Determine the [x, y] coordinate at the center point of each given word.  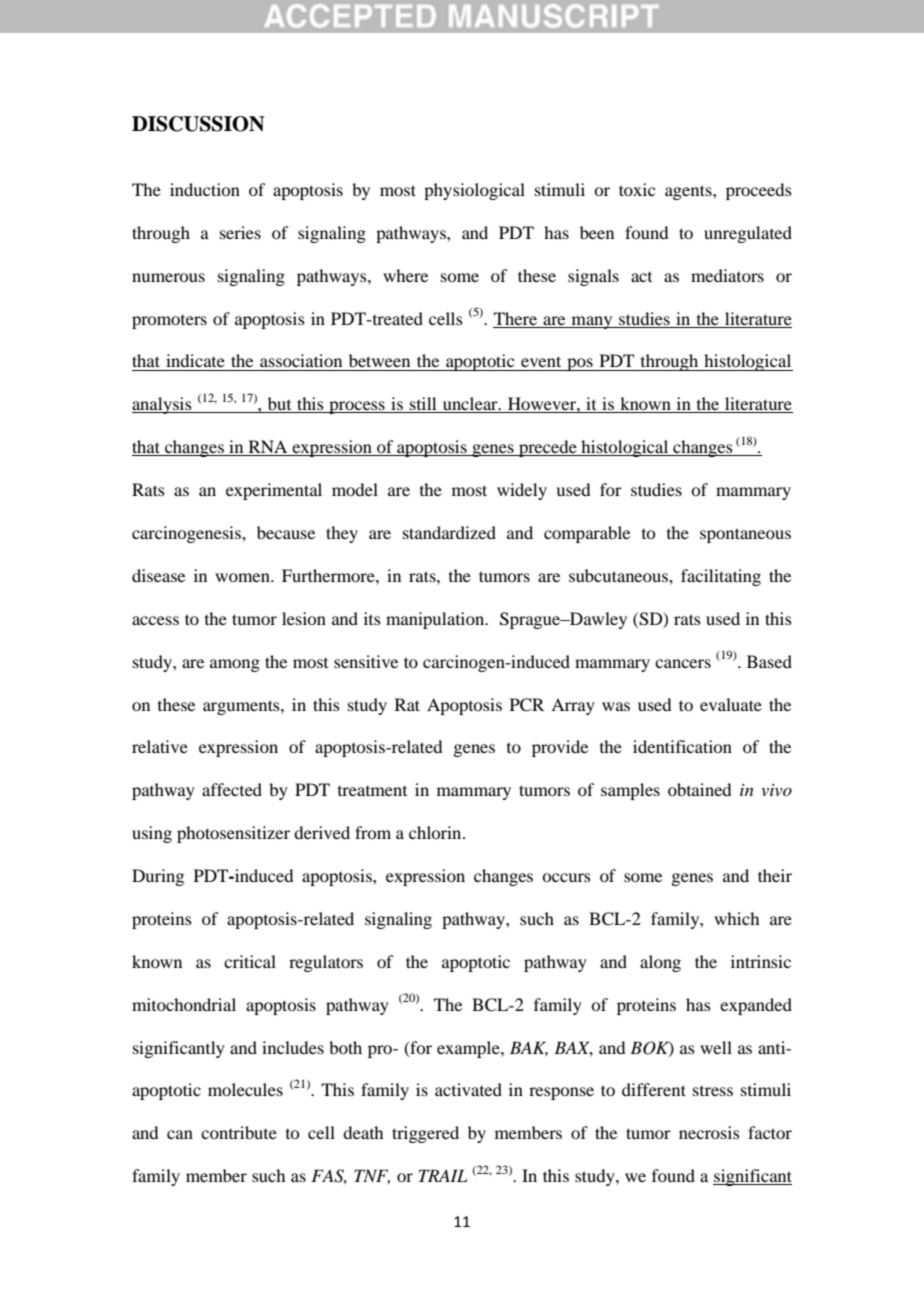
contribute [239, 1132]
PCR [527, 705]
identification [682, 746]
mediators [727, 275]
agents [689, 192]
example [469, 1049]
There [515, 318]
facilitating [721, 577]
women [243, 577]
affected [232, 789]
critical [250, 961]
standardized [449, 532]
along [660, 963]
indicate [195, 360]
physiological [474, 191]
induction [205, 189]
